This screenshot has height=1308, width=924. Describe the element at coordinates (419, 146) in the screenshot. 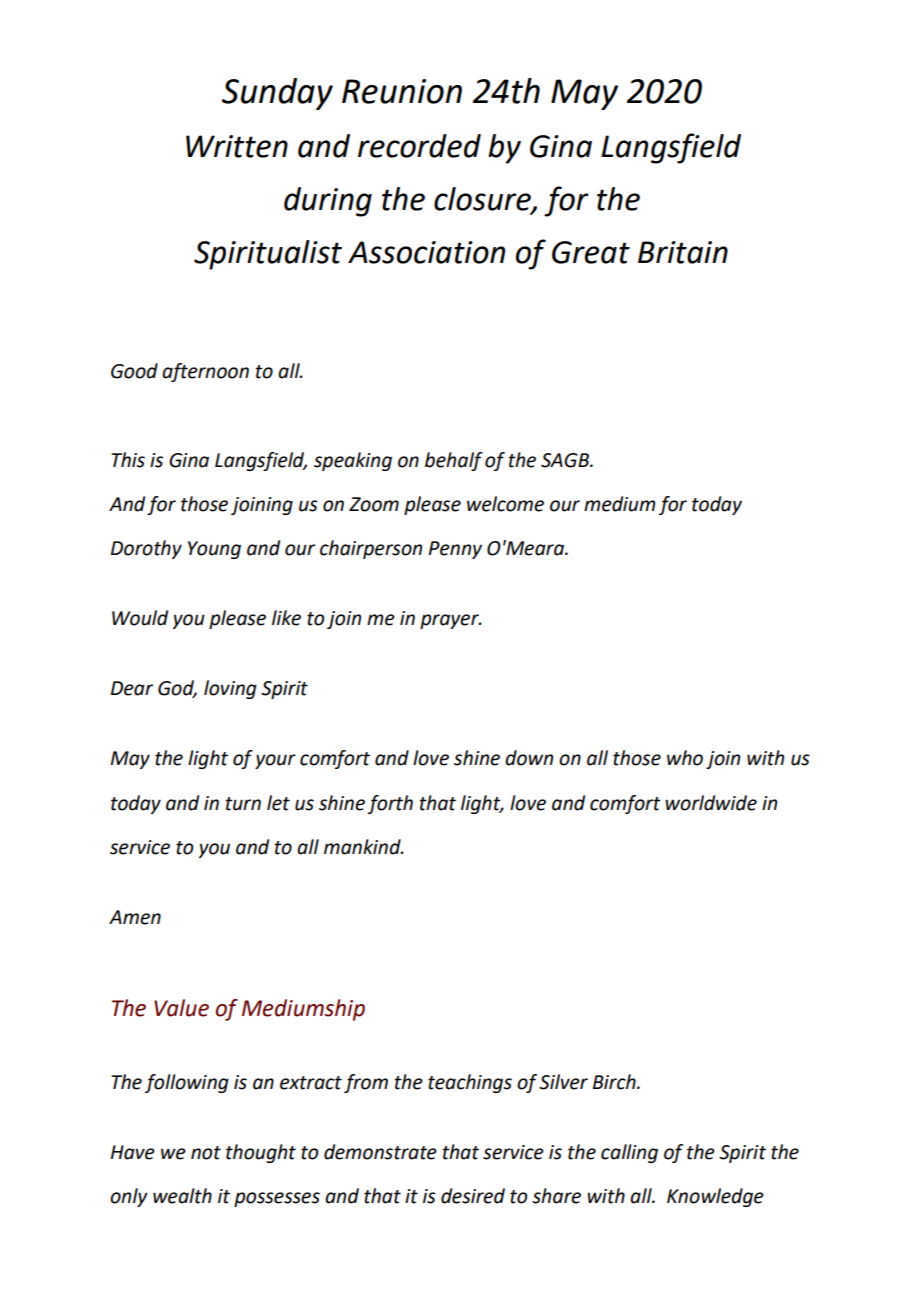

I see `recorded` at that location.
